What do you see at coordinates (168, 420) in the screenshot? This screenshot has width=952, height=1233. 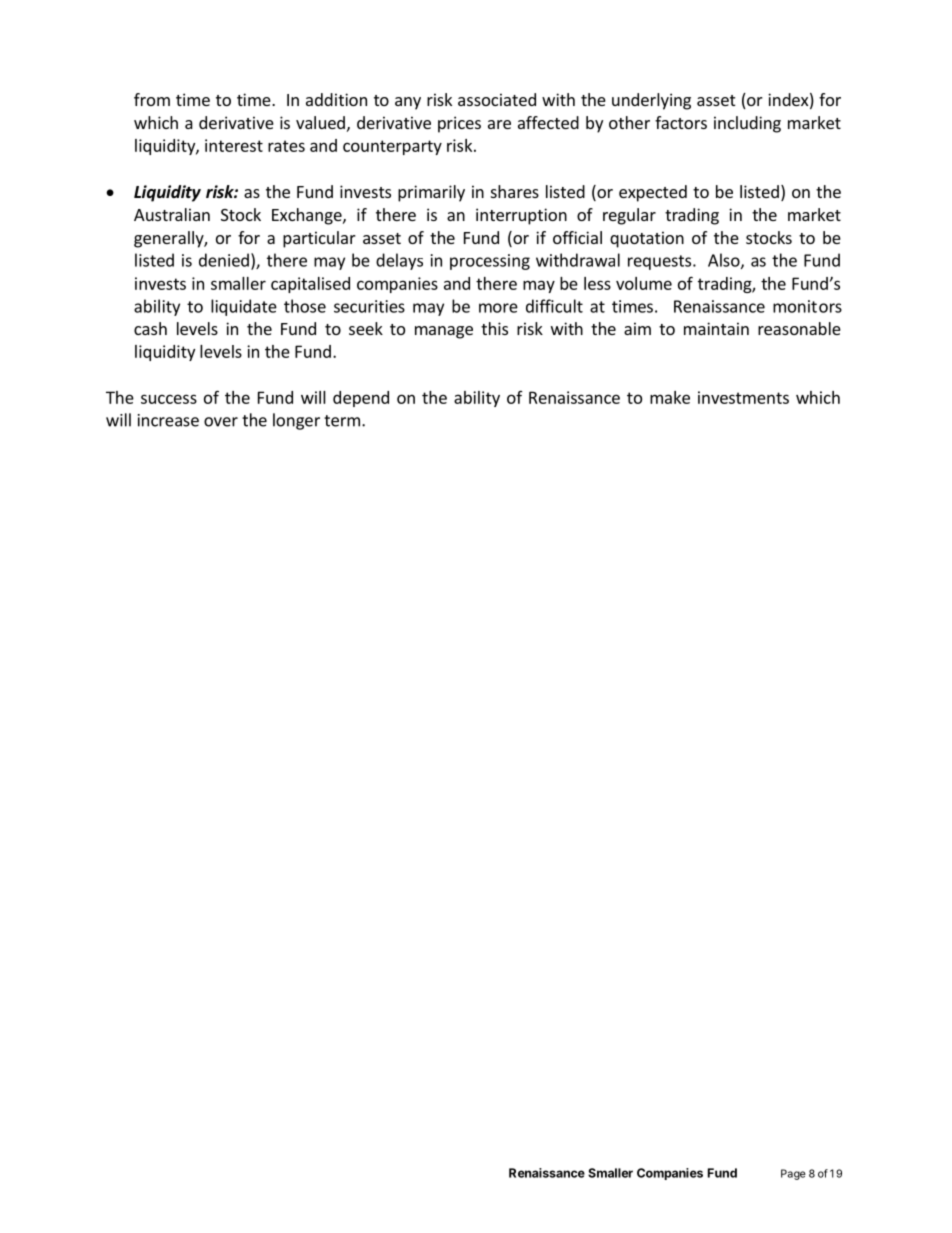 I see `increase` at bounding box center [168, 420].
